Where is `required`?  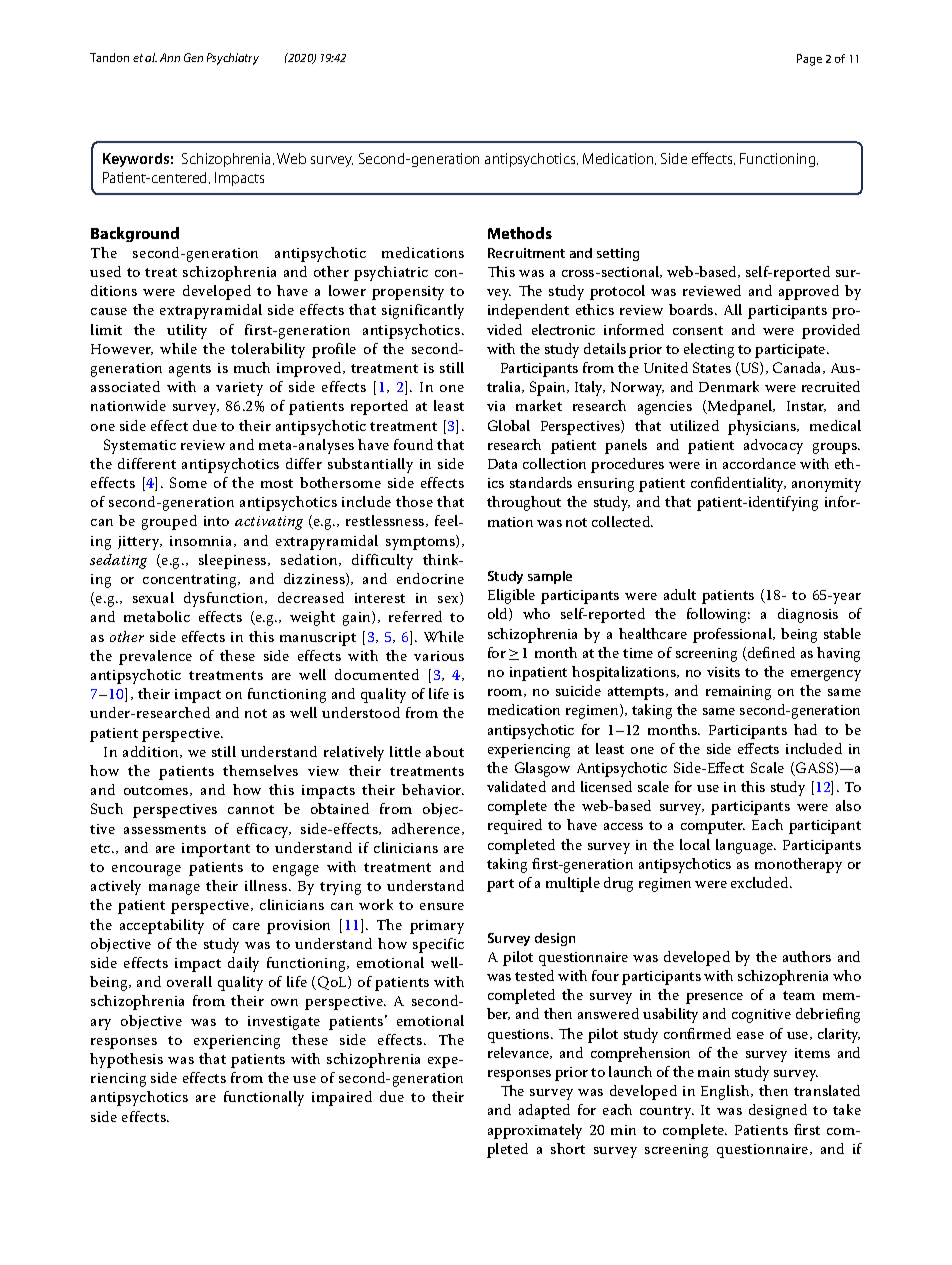 required is located at coordinates (515, 826).
